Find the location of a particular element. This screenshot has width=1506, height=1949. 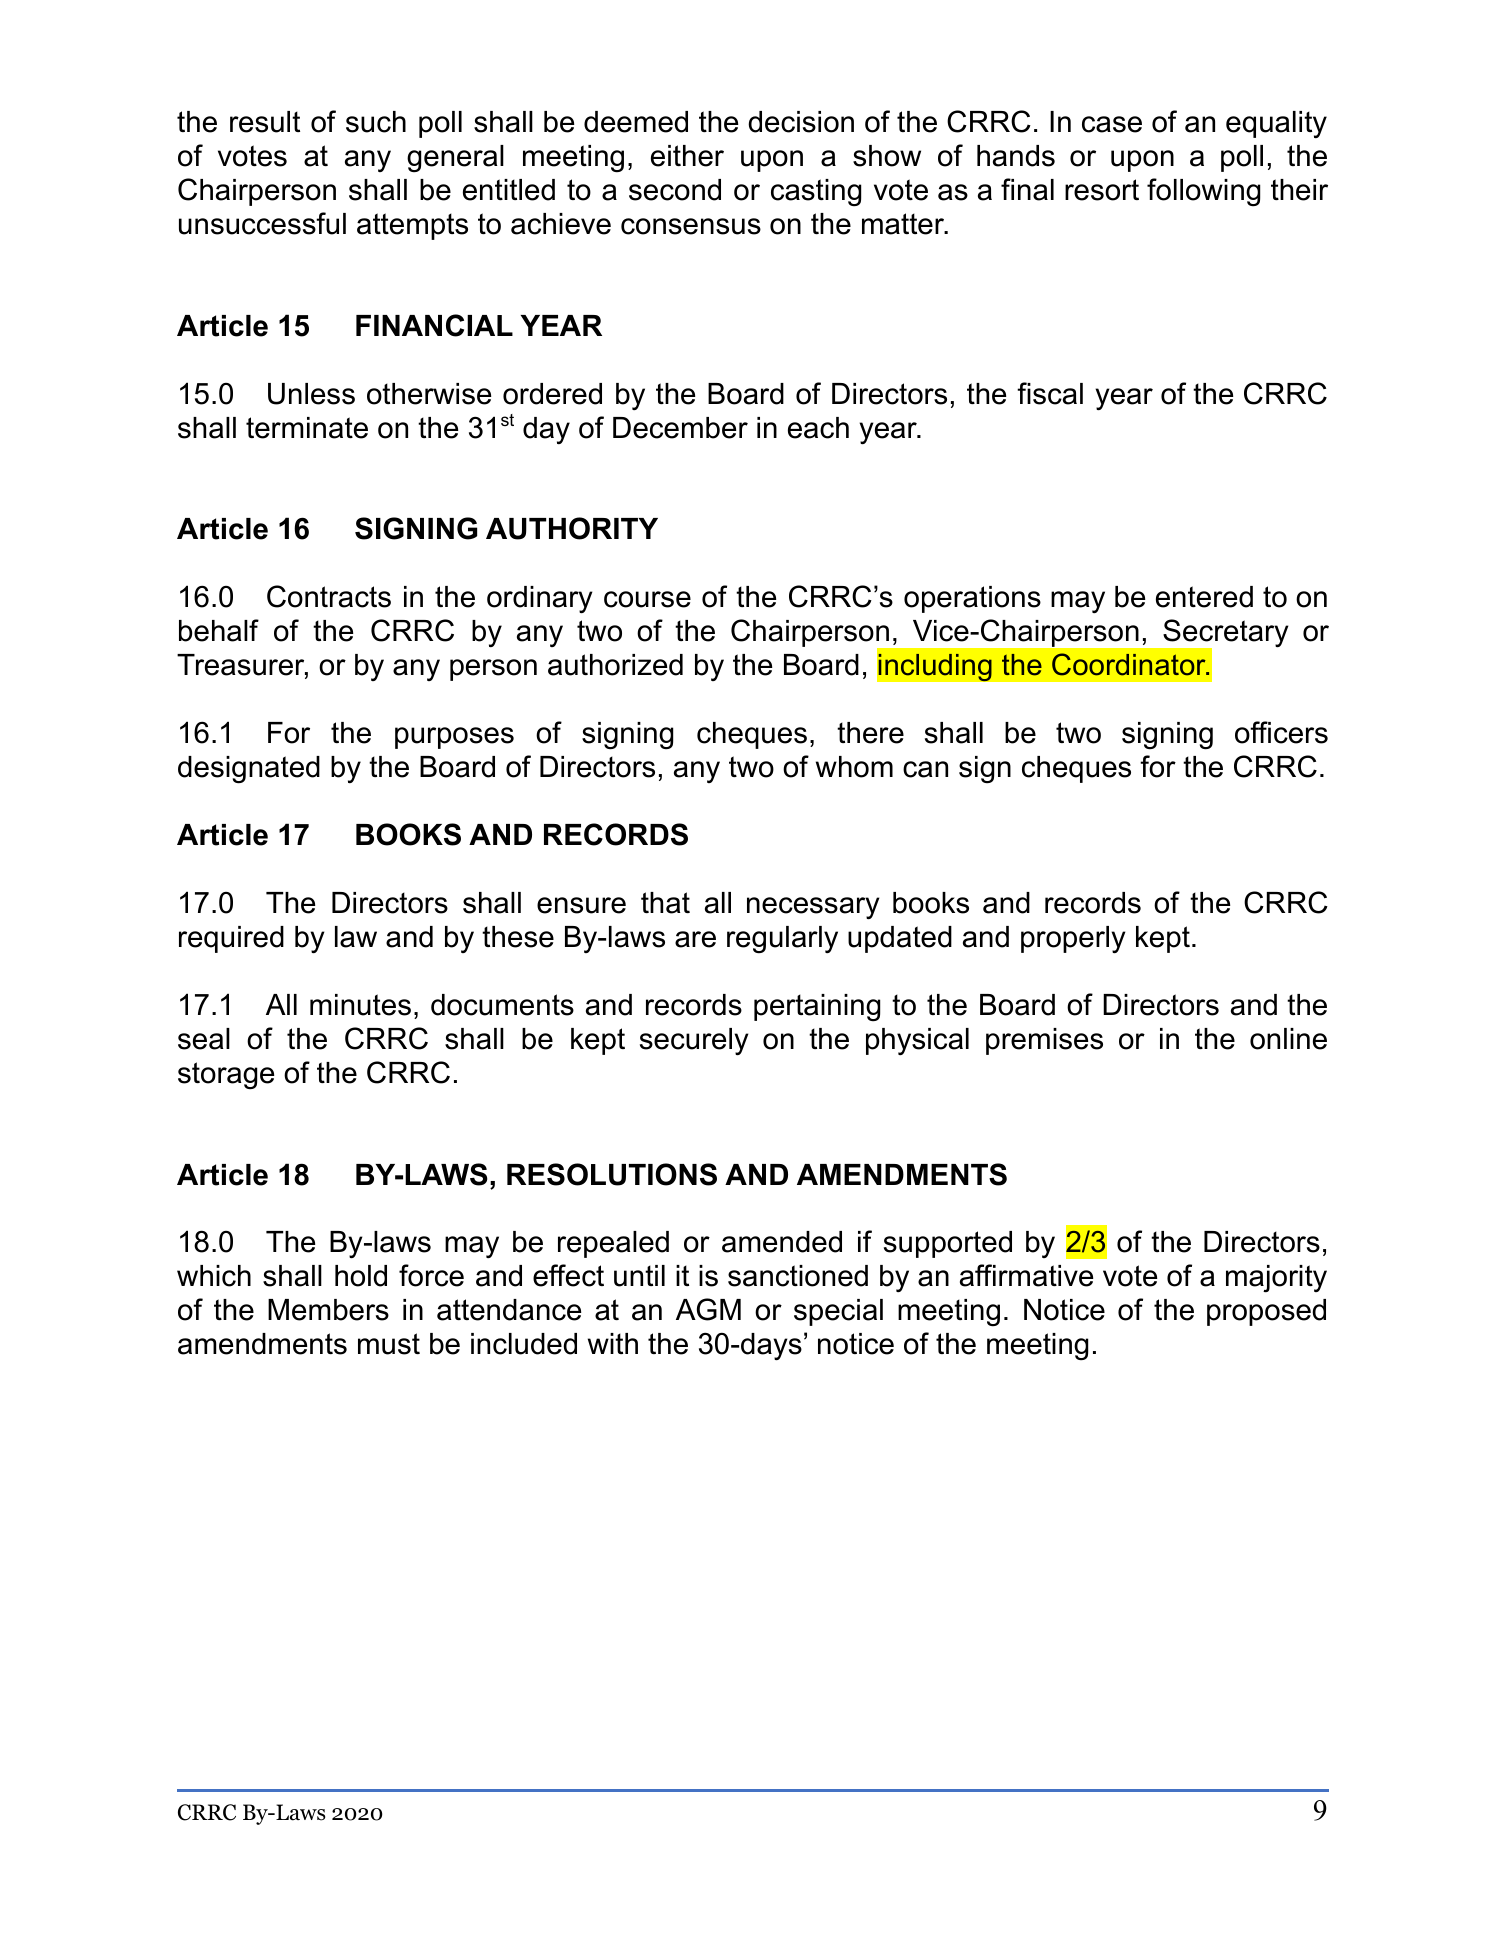

either is located at coordinates (687, 156).
